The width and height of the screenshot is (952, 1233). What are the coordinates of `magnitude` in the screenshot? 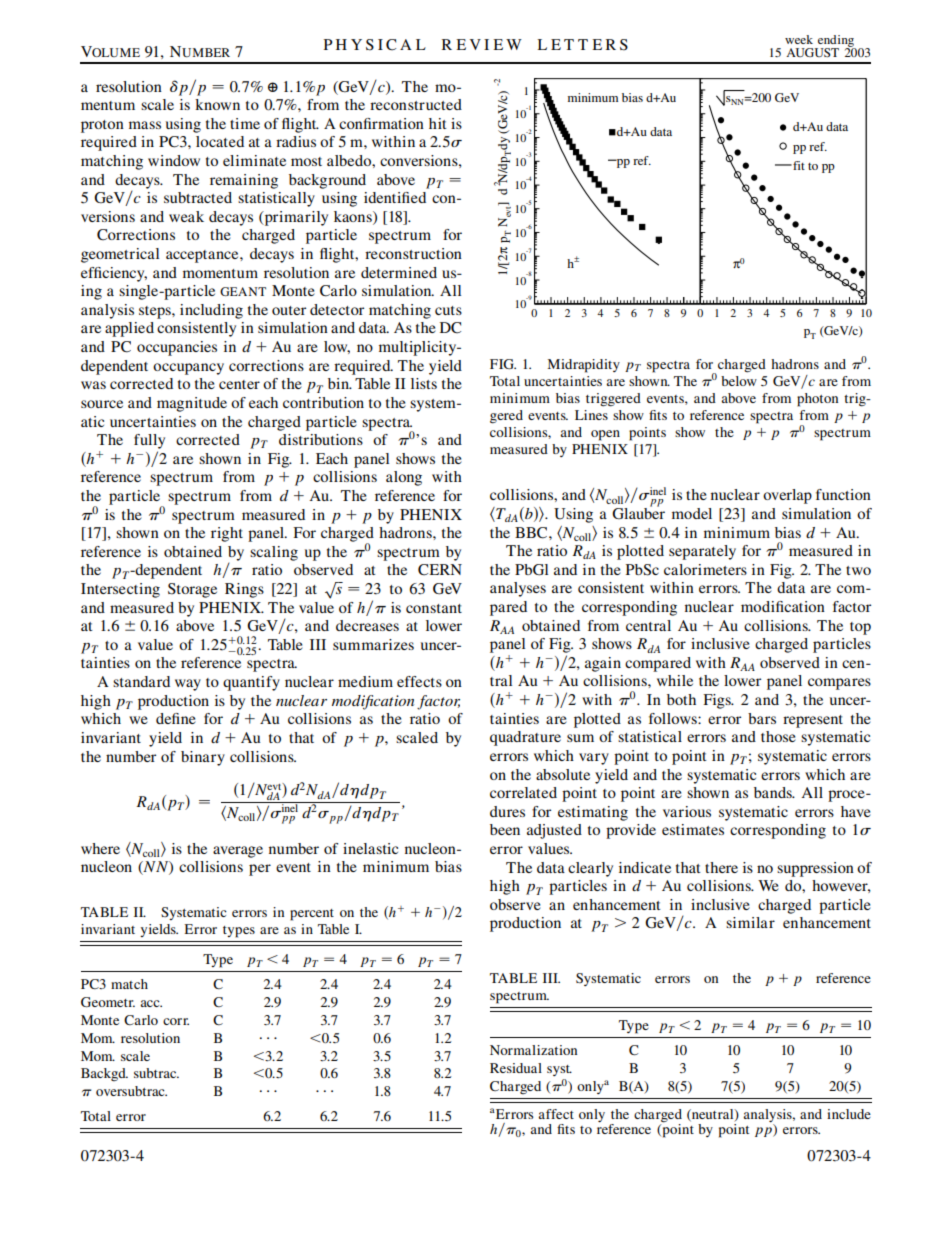 It's located at (192, 404).
